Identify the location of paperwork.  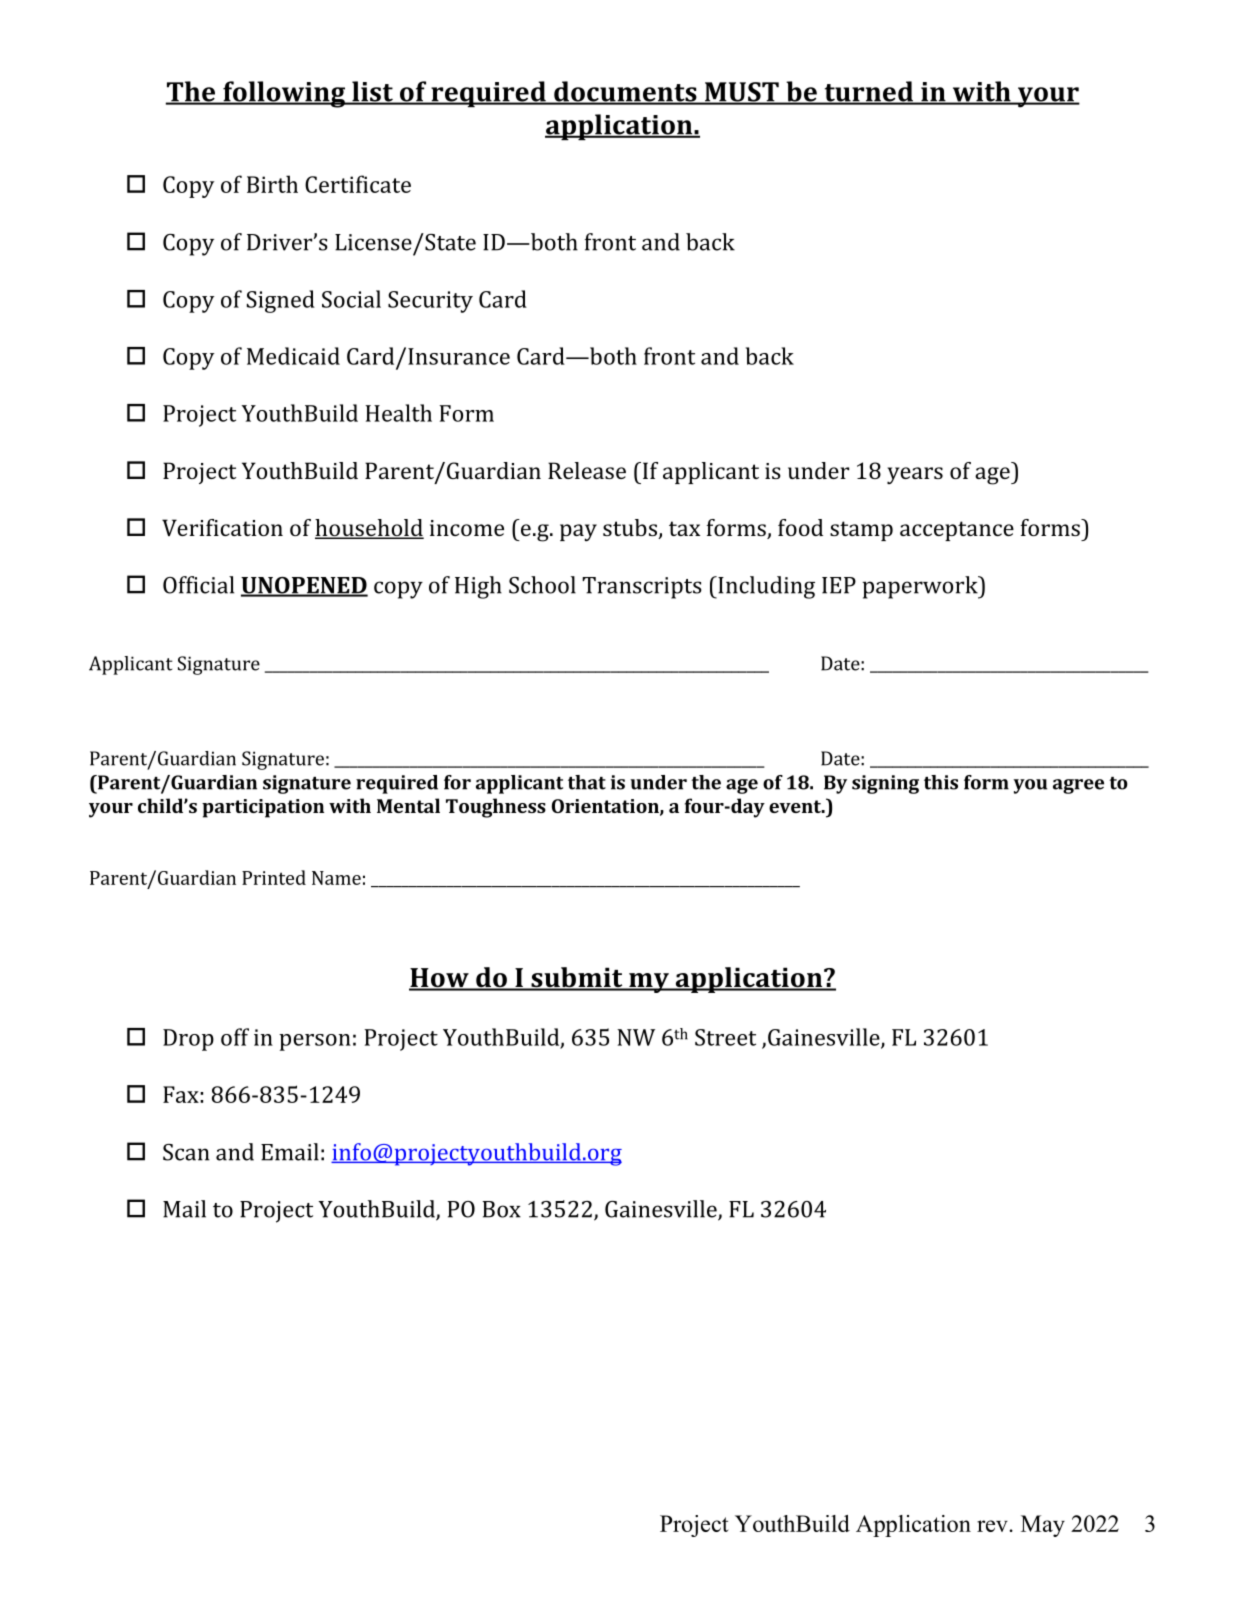
(921, 587).
